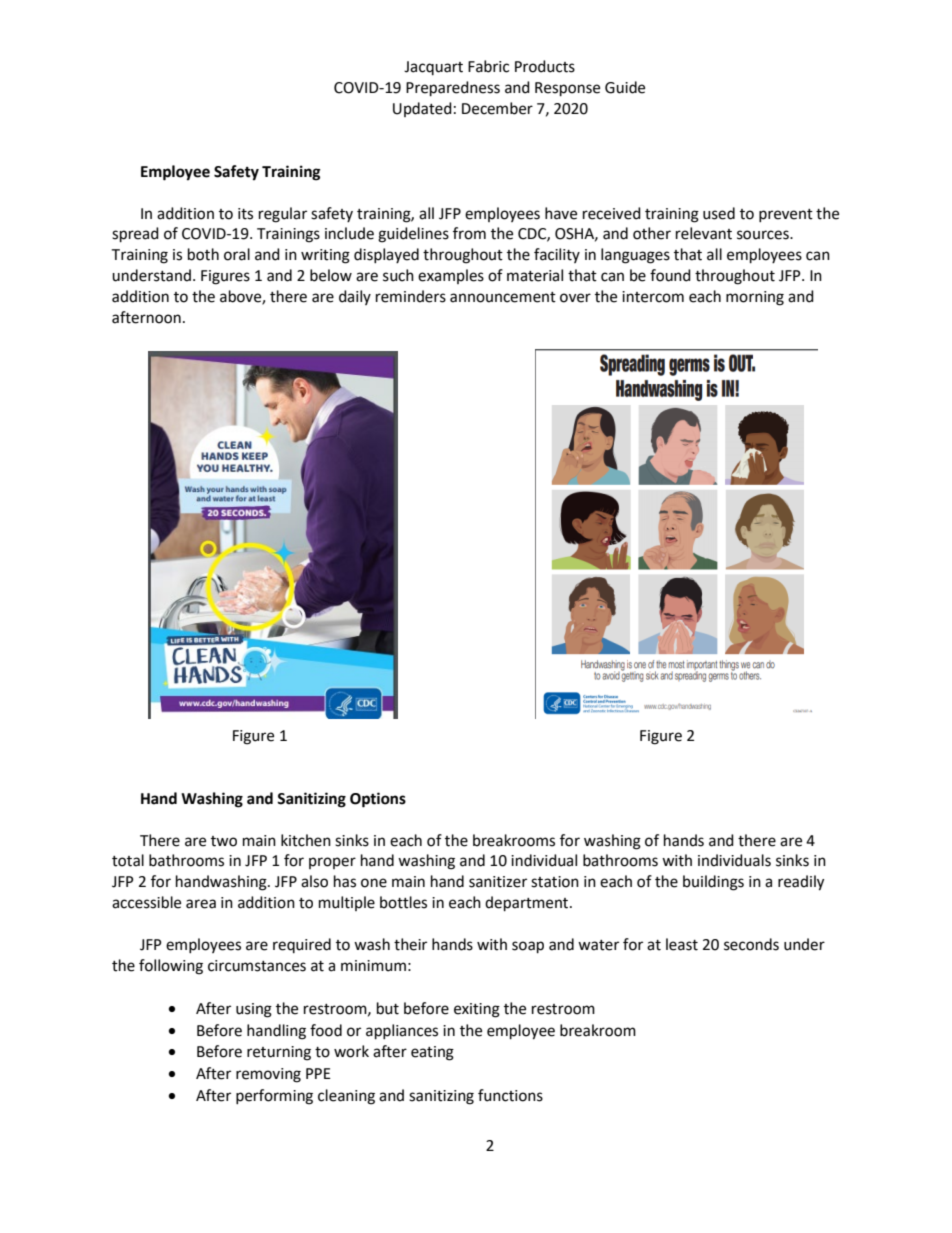 Image resolution: width=952 pixels, height=1233 pixels. What do you see at coordinates (755, 298) in the screenshot?
I see `morning` at bounding box center [755, 298].
